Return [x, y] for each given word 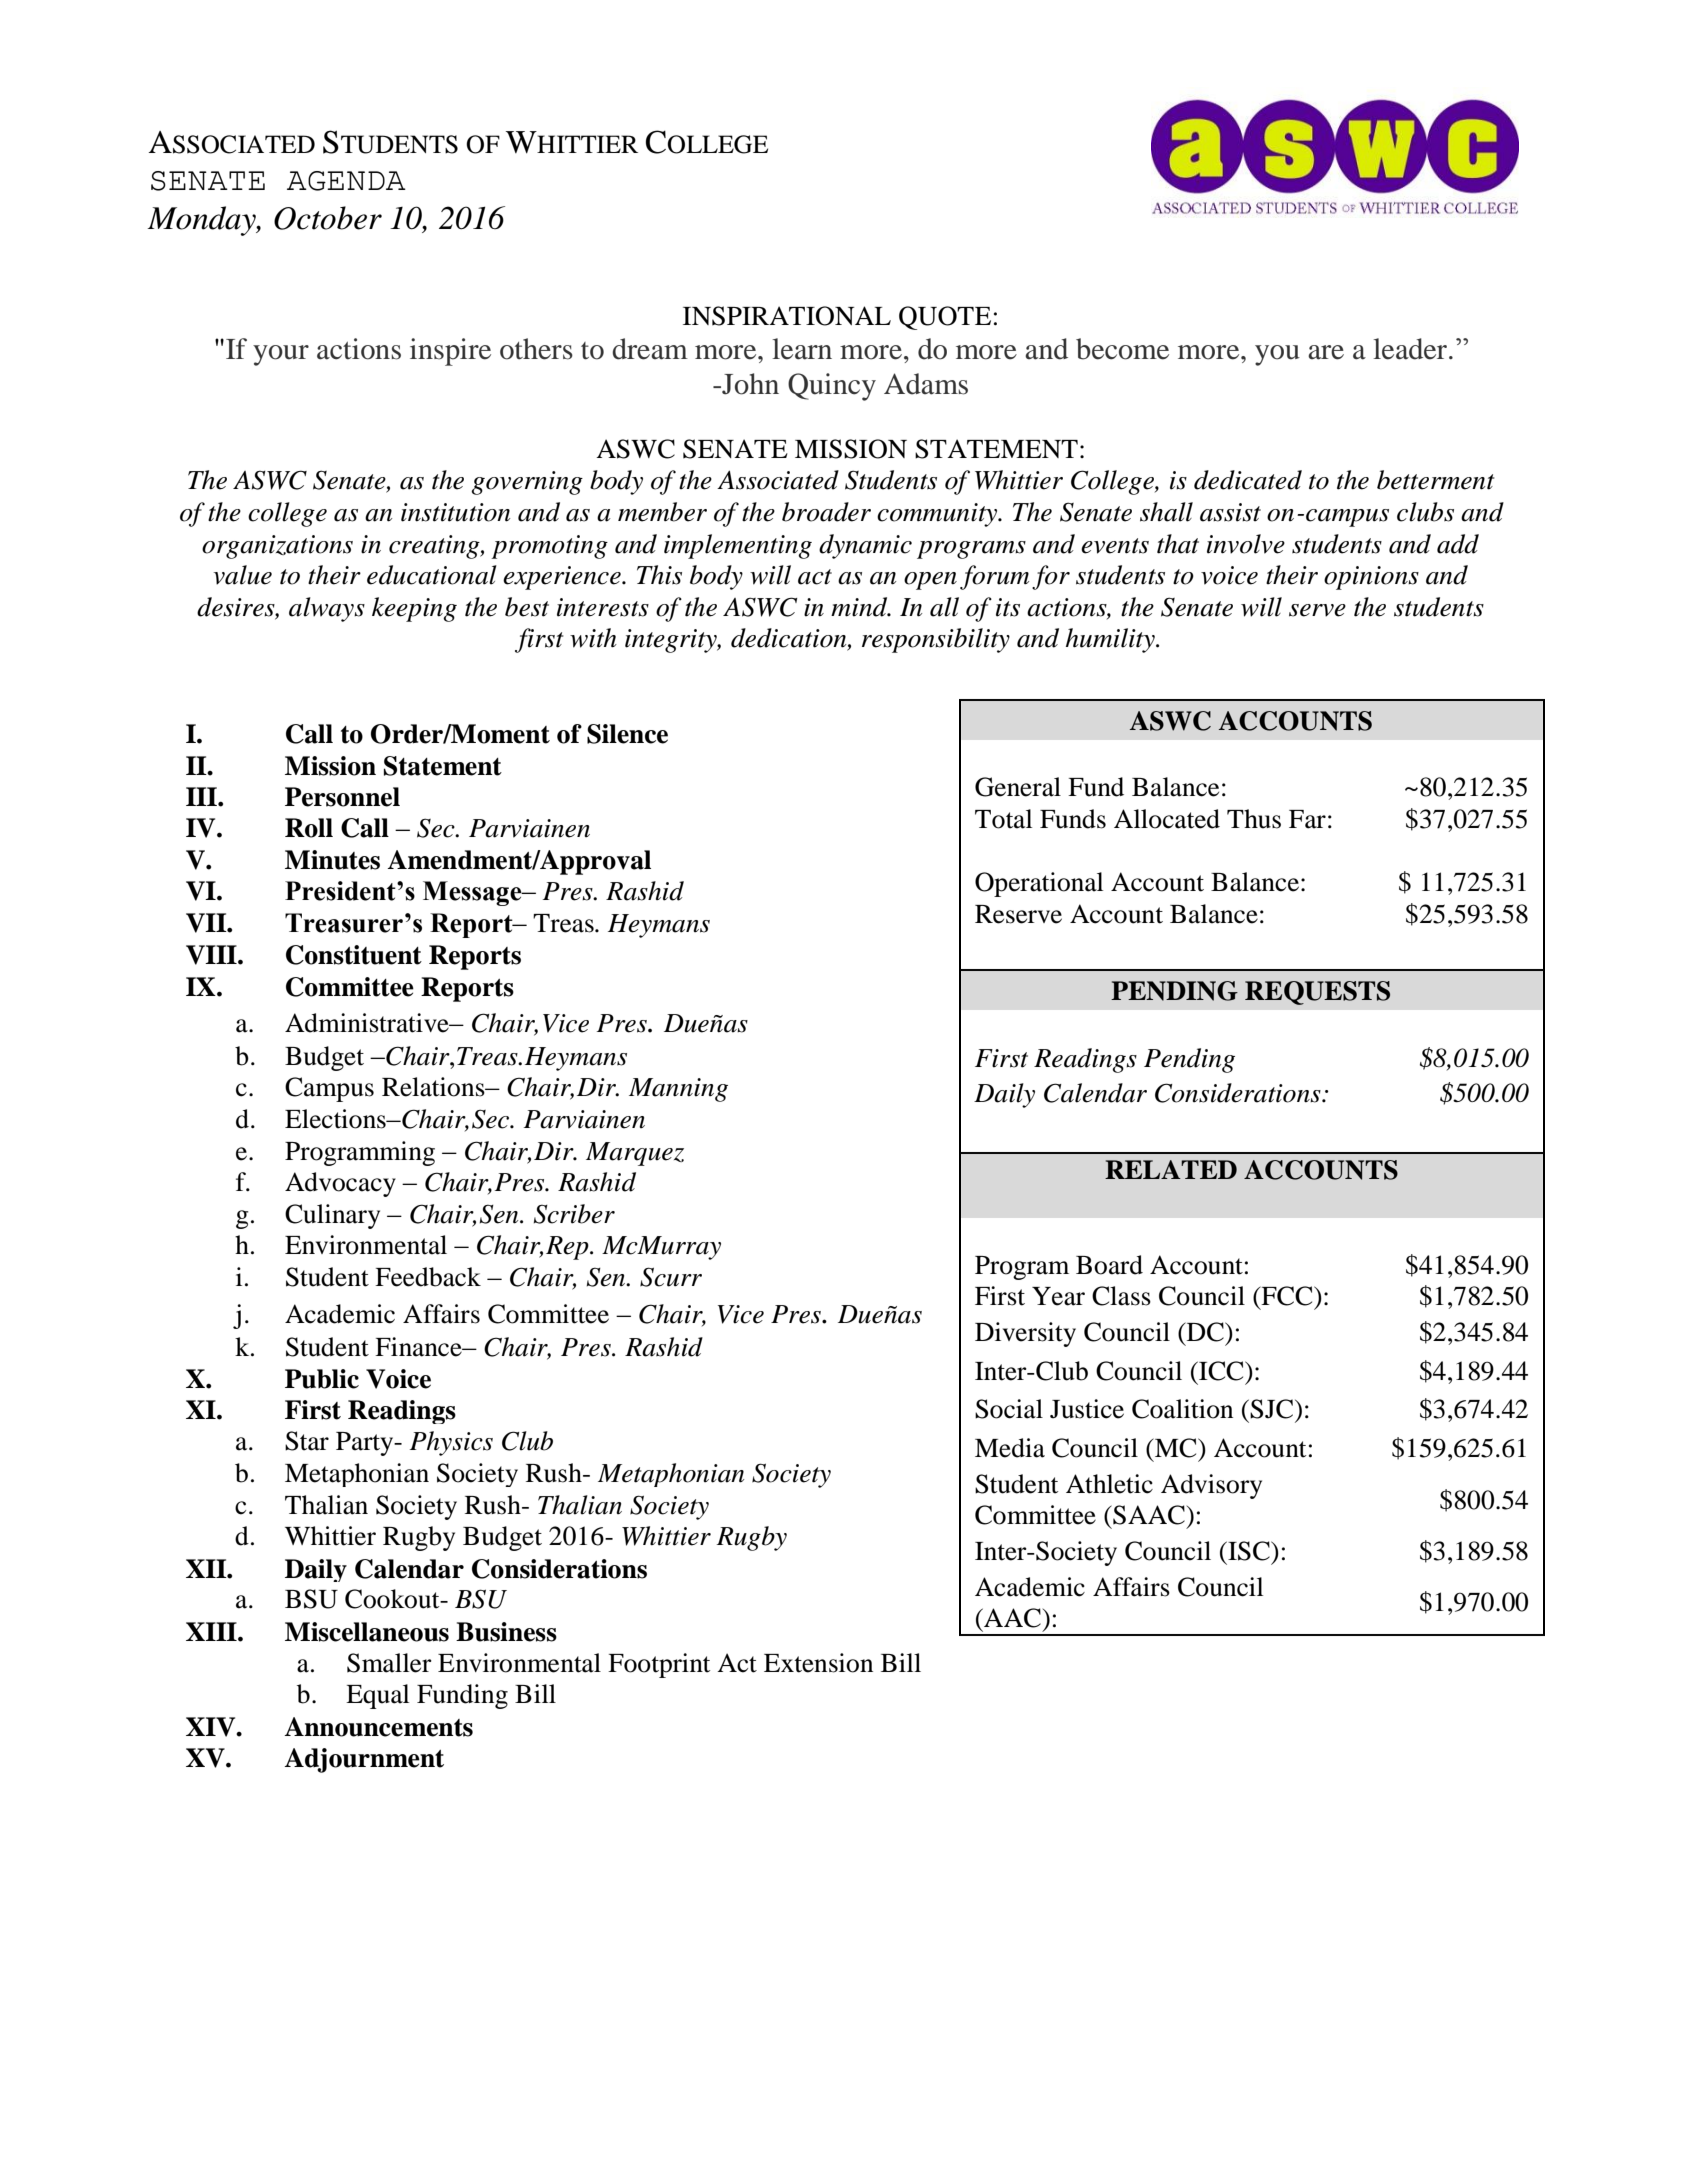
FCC [1287, 1296]
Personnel [342, 797]
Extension [818, 1663]
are [1326, 352]
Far [1307, 819]
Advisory [1211, 1486]
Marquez [635, 1154]
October [328, 218]
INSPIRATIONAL [787, 316]
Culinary [332, 1216]
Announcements [378, 1727]
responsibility [936, 640]
